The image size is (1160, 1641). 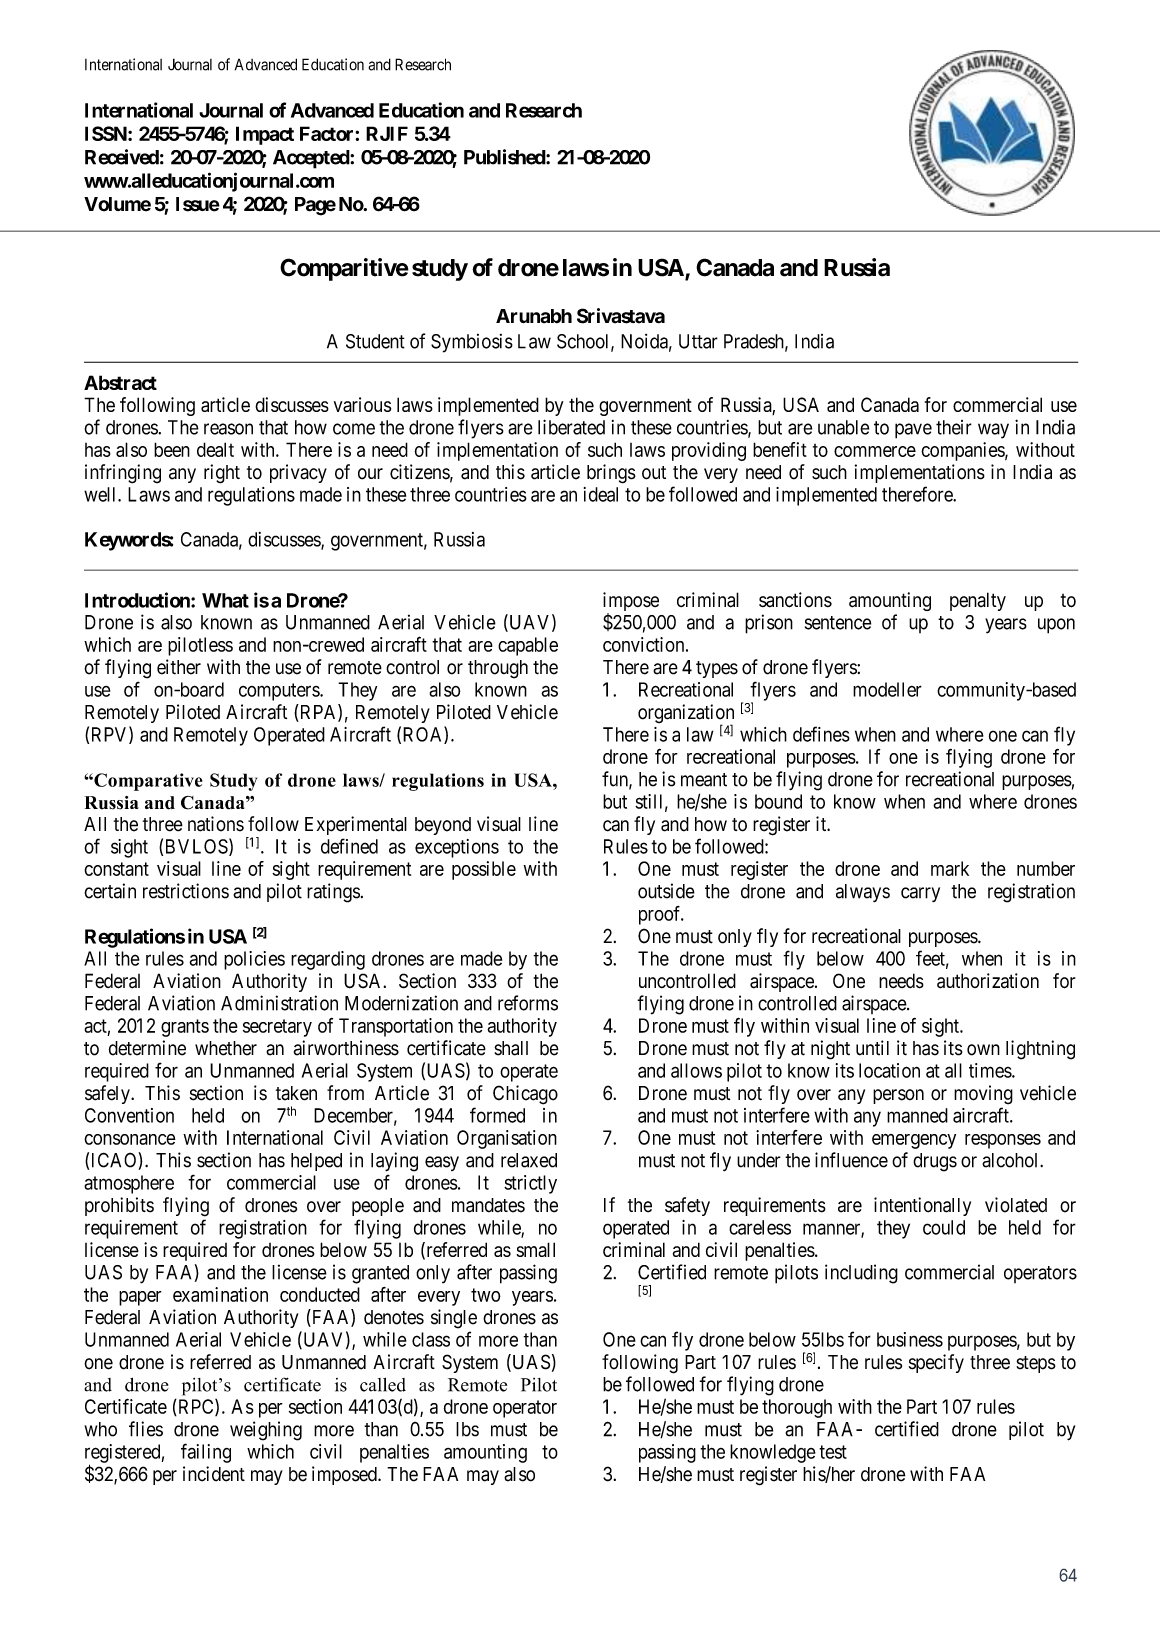 What do you see at coordinates (704, 780) in the document?
I see `meant` at bounding box center [704, 780].
